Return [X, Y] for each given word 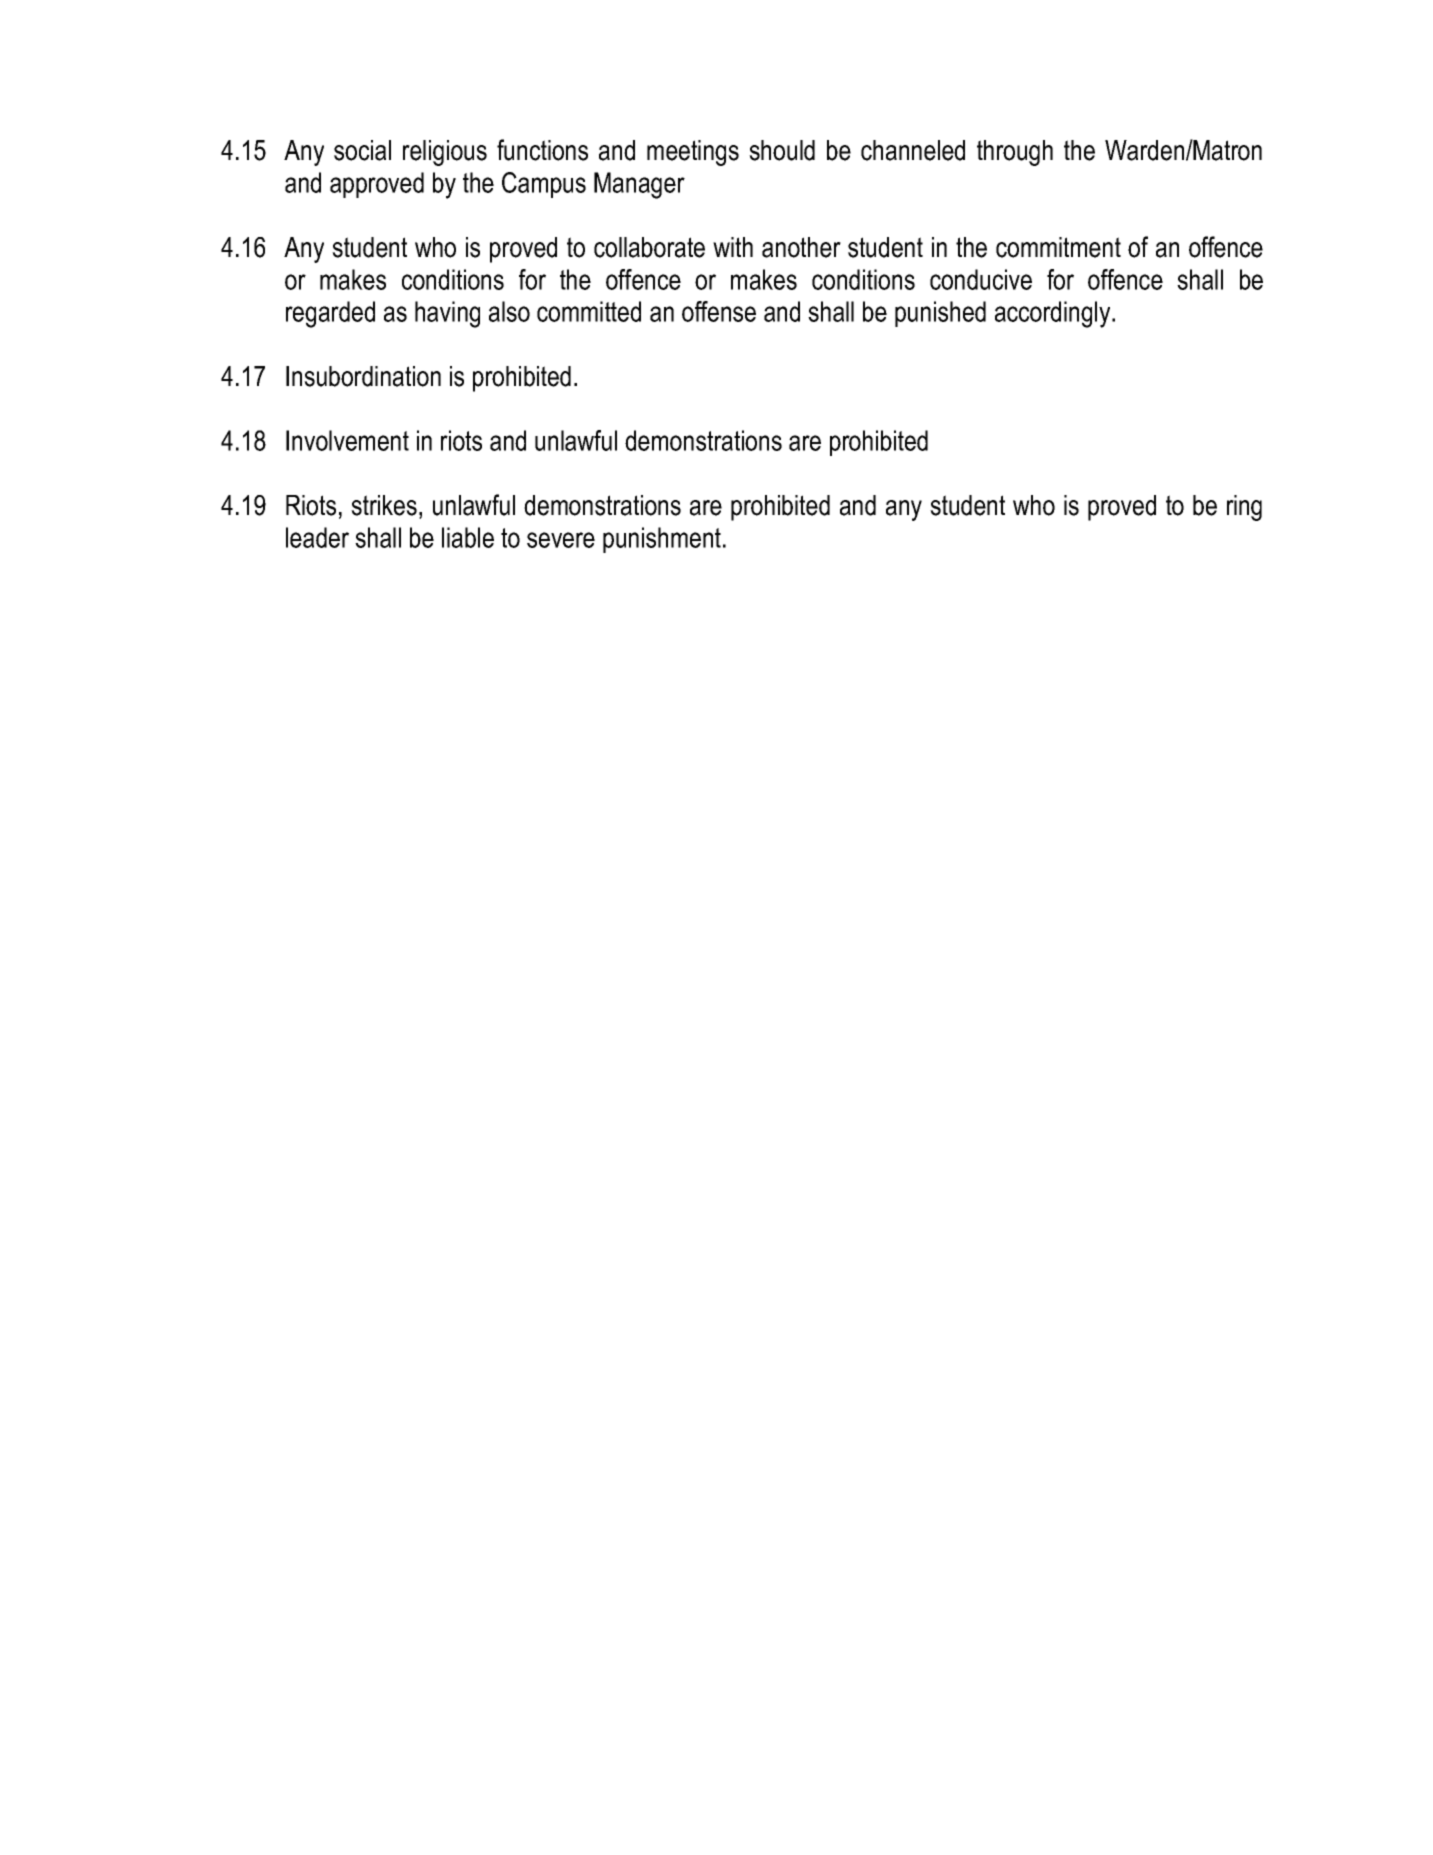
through [1015, 153]
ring [1244, 508]
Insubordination [363, 376]
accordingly [1054, 314]
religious [445, 153]
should [782, 150]
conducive [981, 279]
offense [719, 311]
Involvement [347, 440]
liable [468, 537]
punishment [662, 540]
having [447, 314]
